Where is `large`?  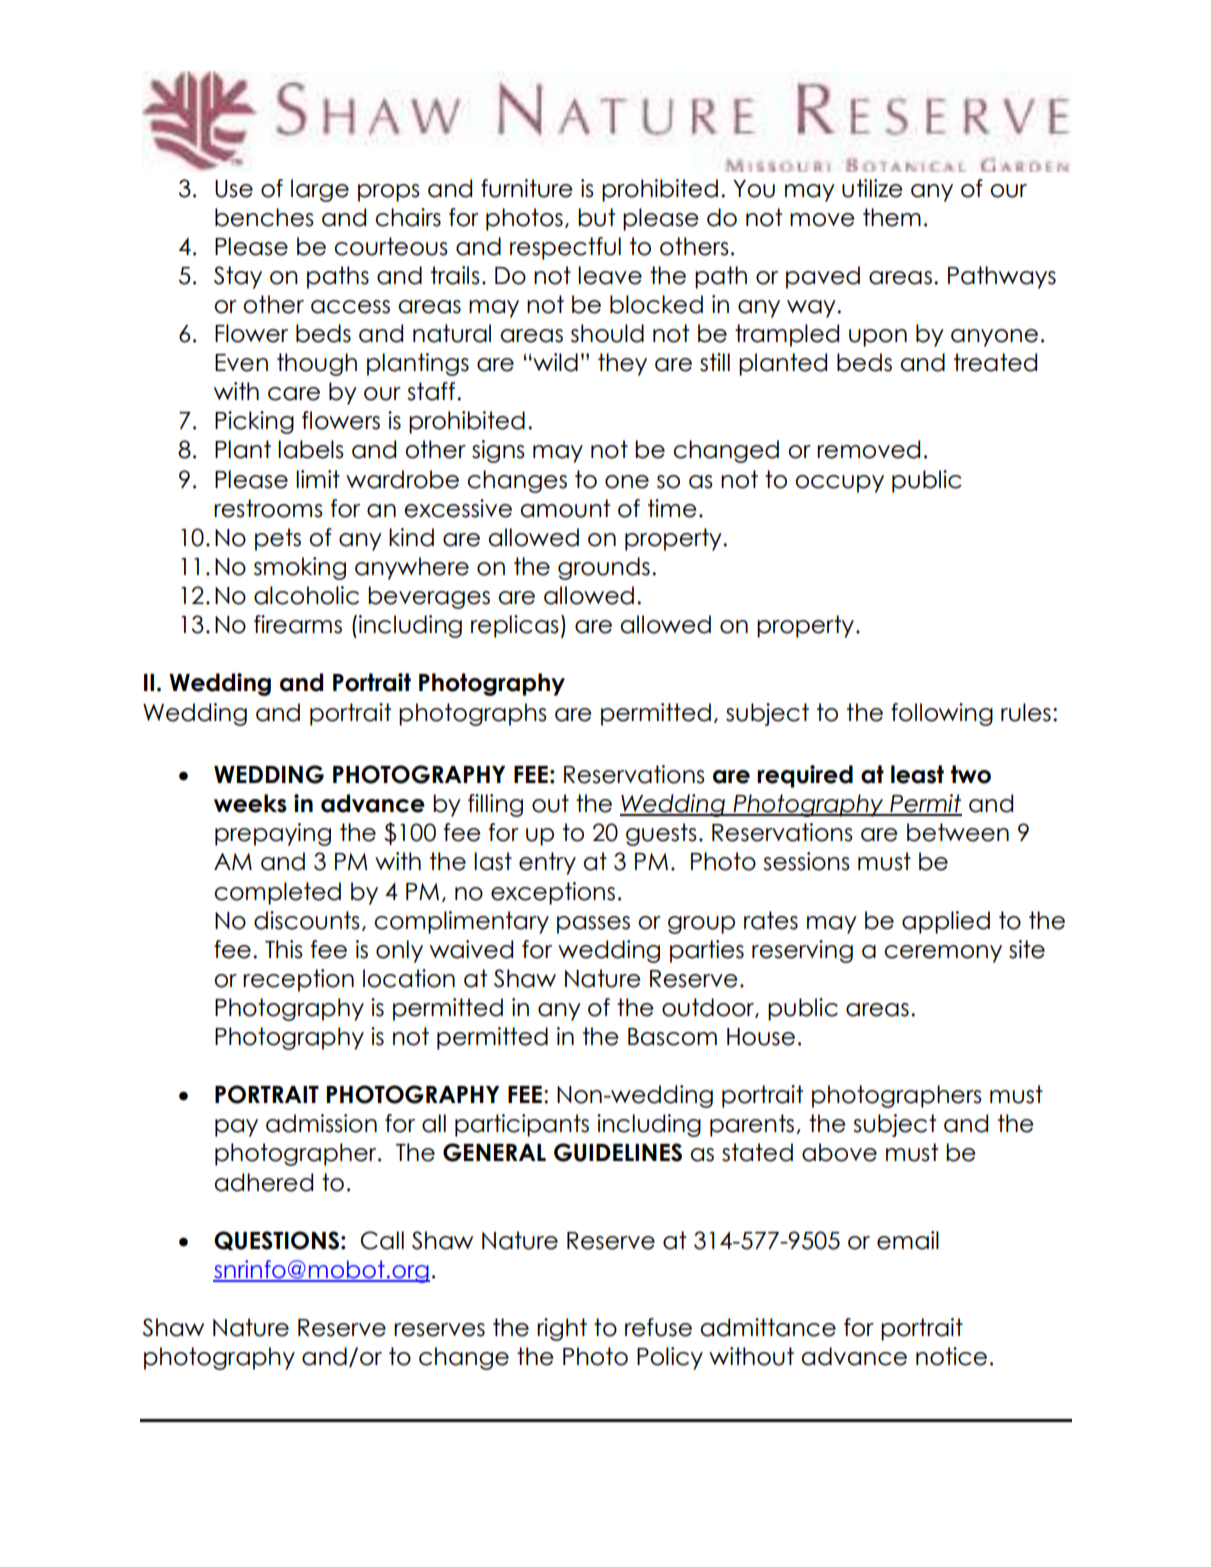 large is located at coordinates (320, 190).
